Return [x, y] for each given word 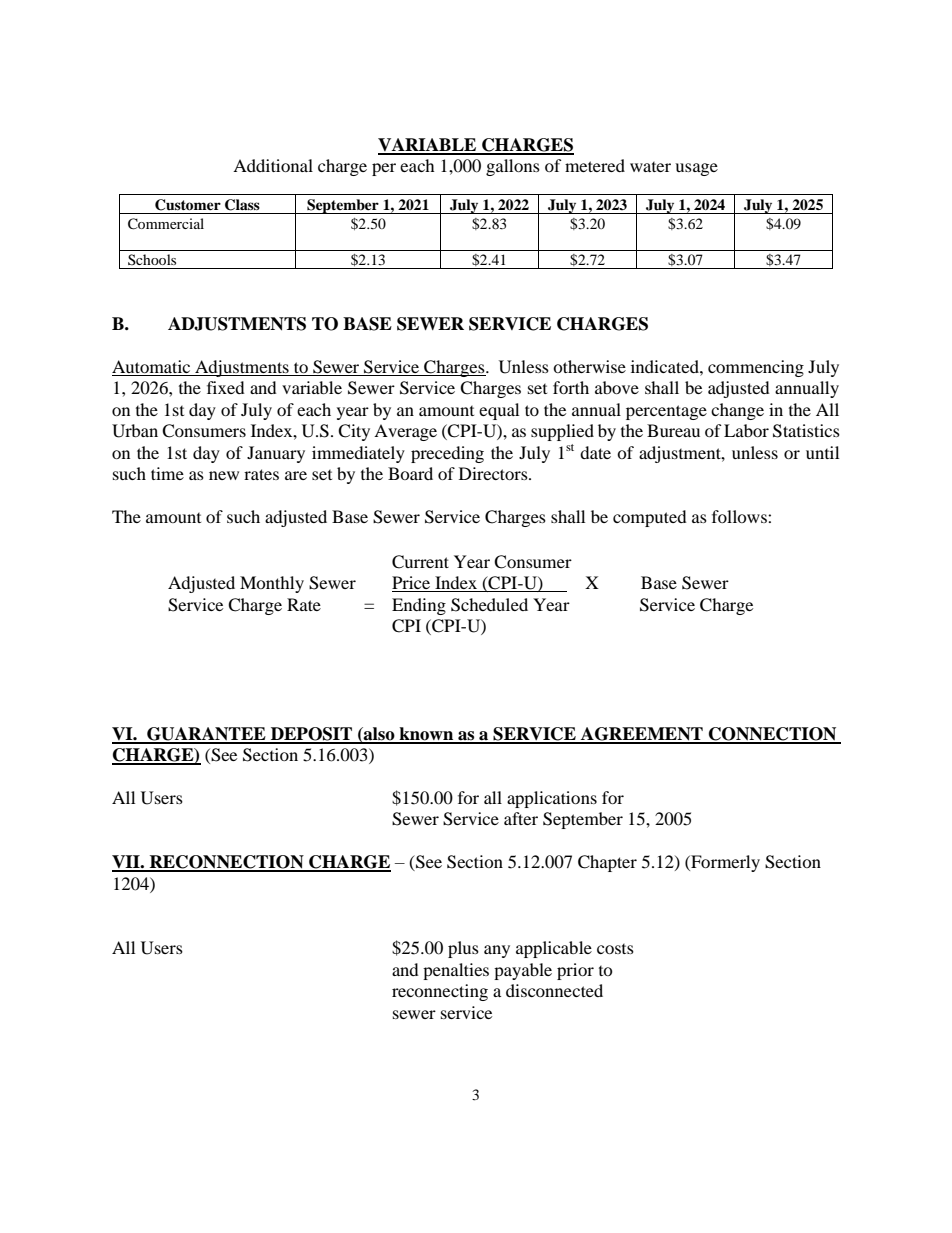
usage [696, 169]
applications [552, 799]
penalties [456, 971]
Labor [746, 430]
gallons [513, 167]
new [224, 475]
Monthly [272, 584]
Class [242, 205]
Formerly [724, 863]
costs [615, 949]
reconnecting [440, 992]
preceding [447, 454]
